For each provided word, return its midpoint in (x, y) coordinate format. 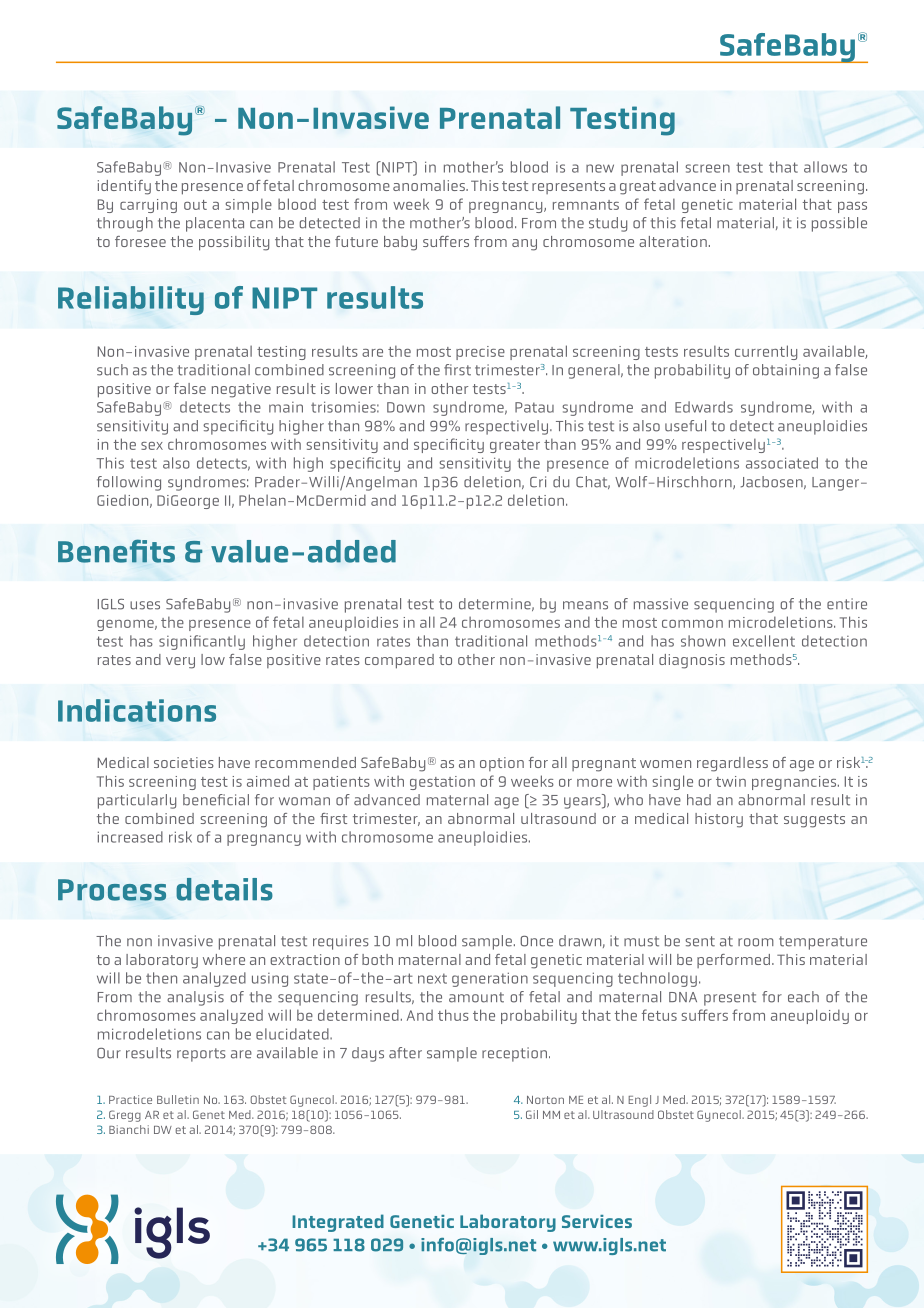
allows (825, 167)
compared (399, 661)
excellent (764, 641)
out (195, 205)
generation (490, 979)
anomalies (430, 185)
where (224, 959)
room (756, 942)
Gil (532, 1114)
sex (152, 446)
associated (782, 463)
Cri (538, 482)
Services (597, 1221)
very (180, 663)
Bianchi (129, 1129)
